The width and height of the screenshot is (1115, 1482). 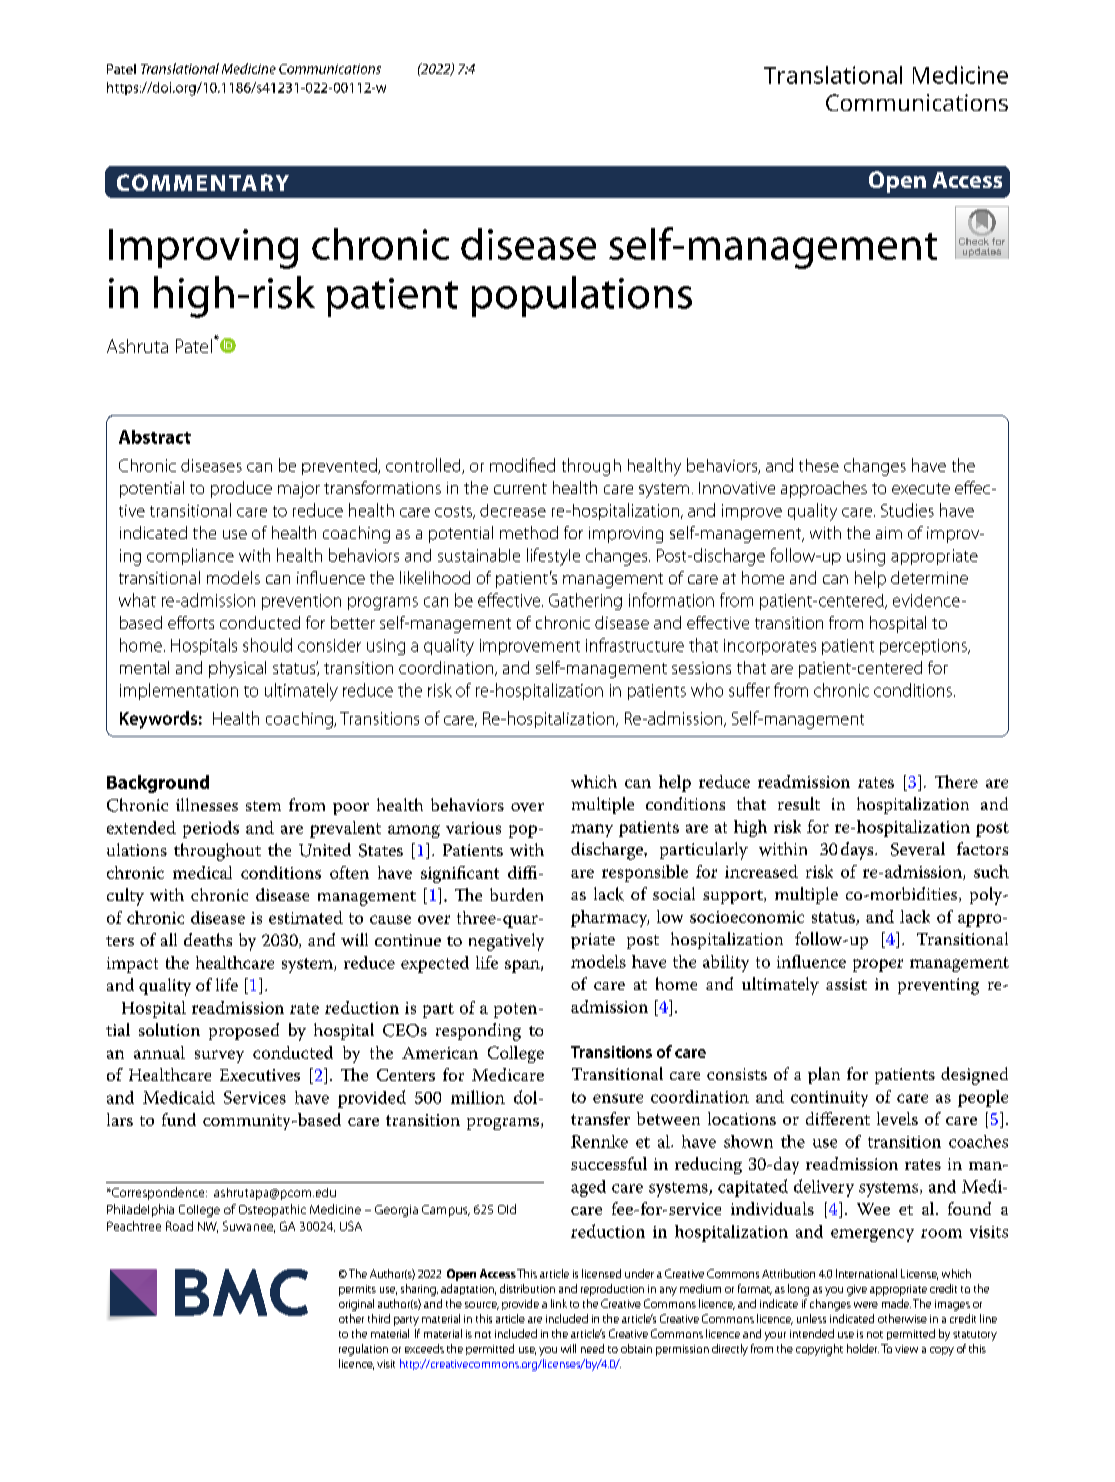 I want to click on many, so click(x=592, y=830).
